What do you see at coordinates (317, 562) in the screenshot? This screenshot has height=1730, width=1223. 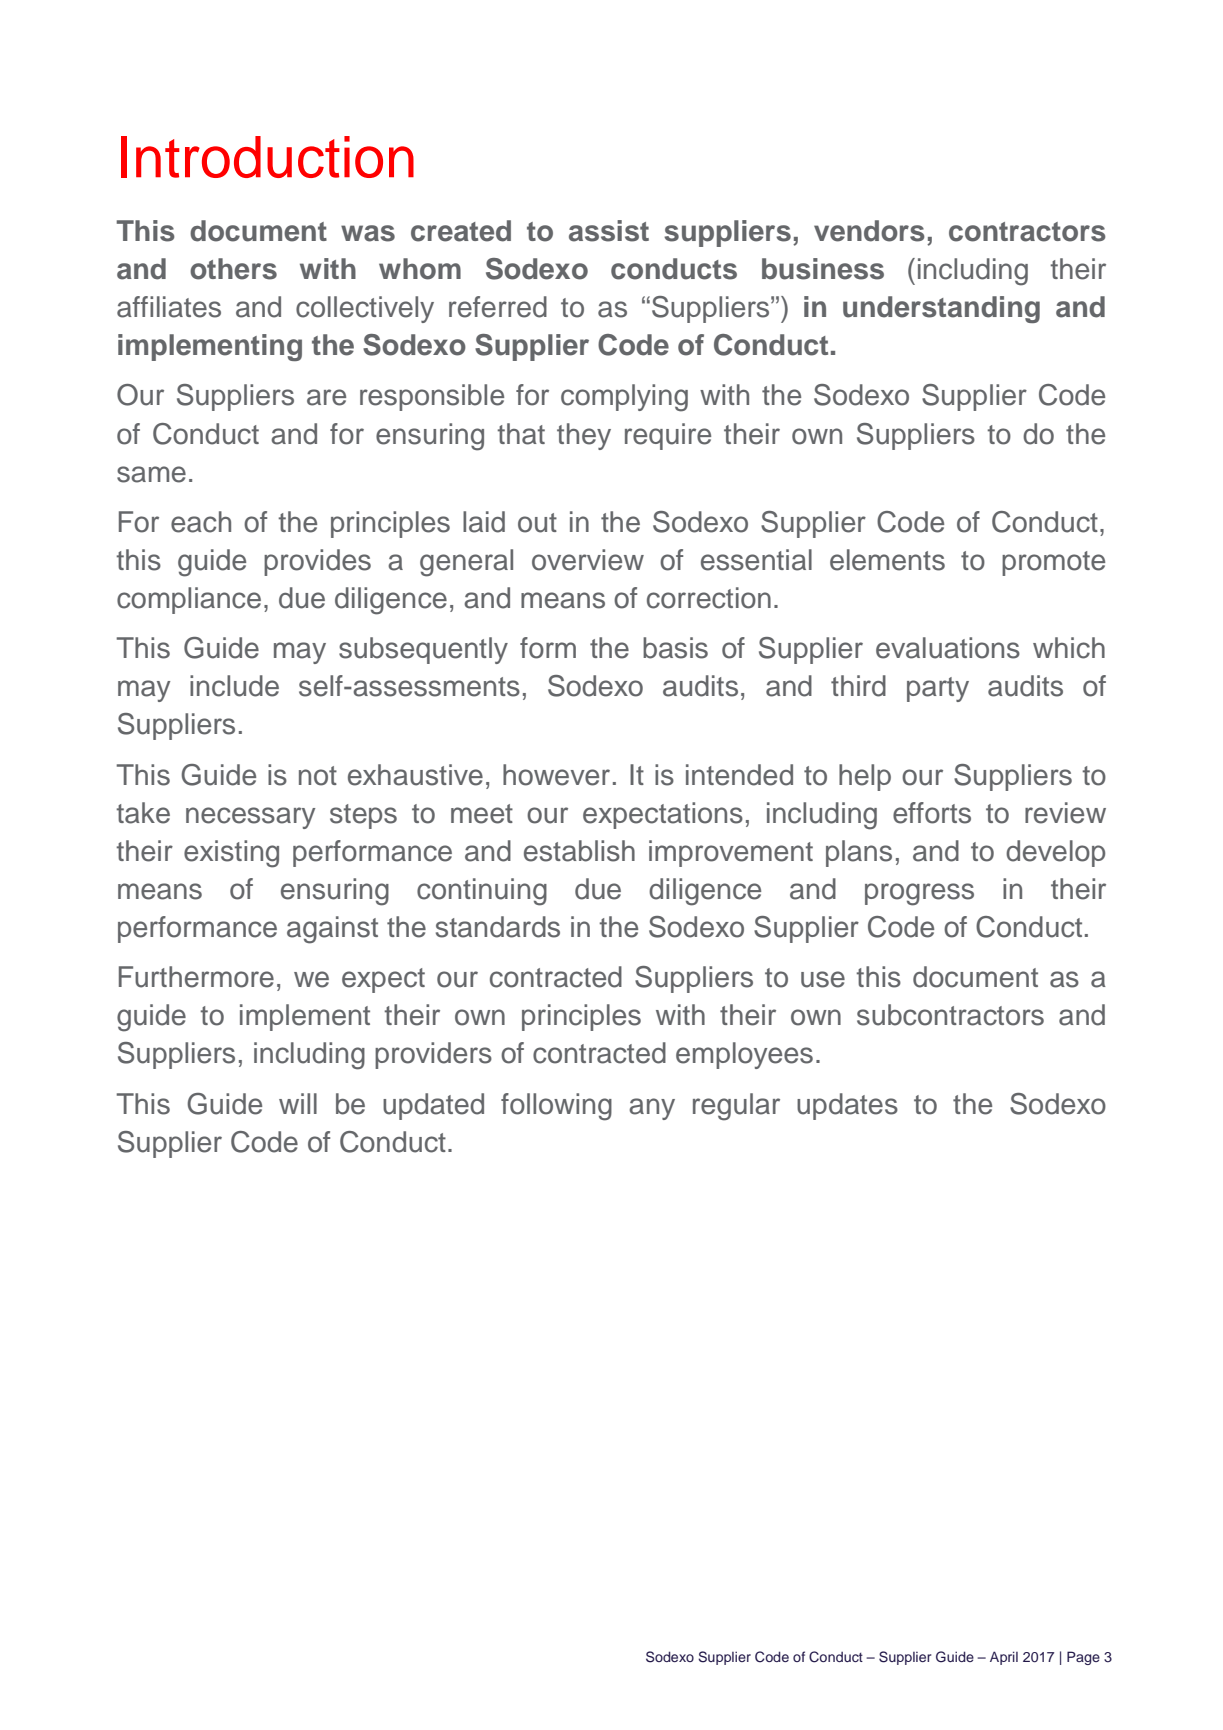 I see `provides` at bounding box center [317, 562].
